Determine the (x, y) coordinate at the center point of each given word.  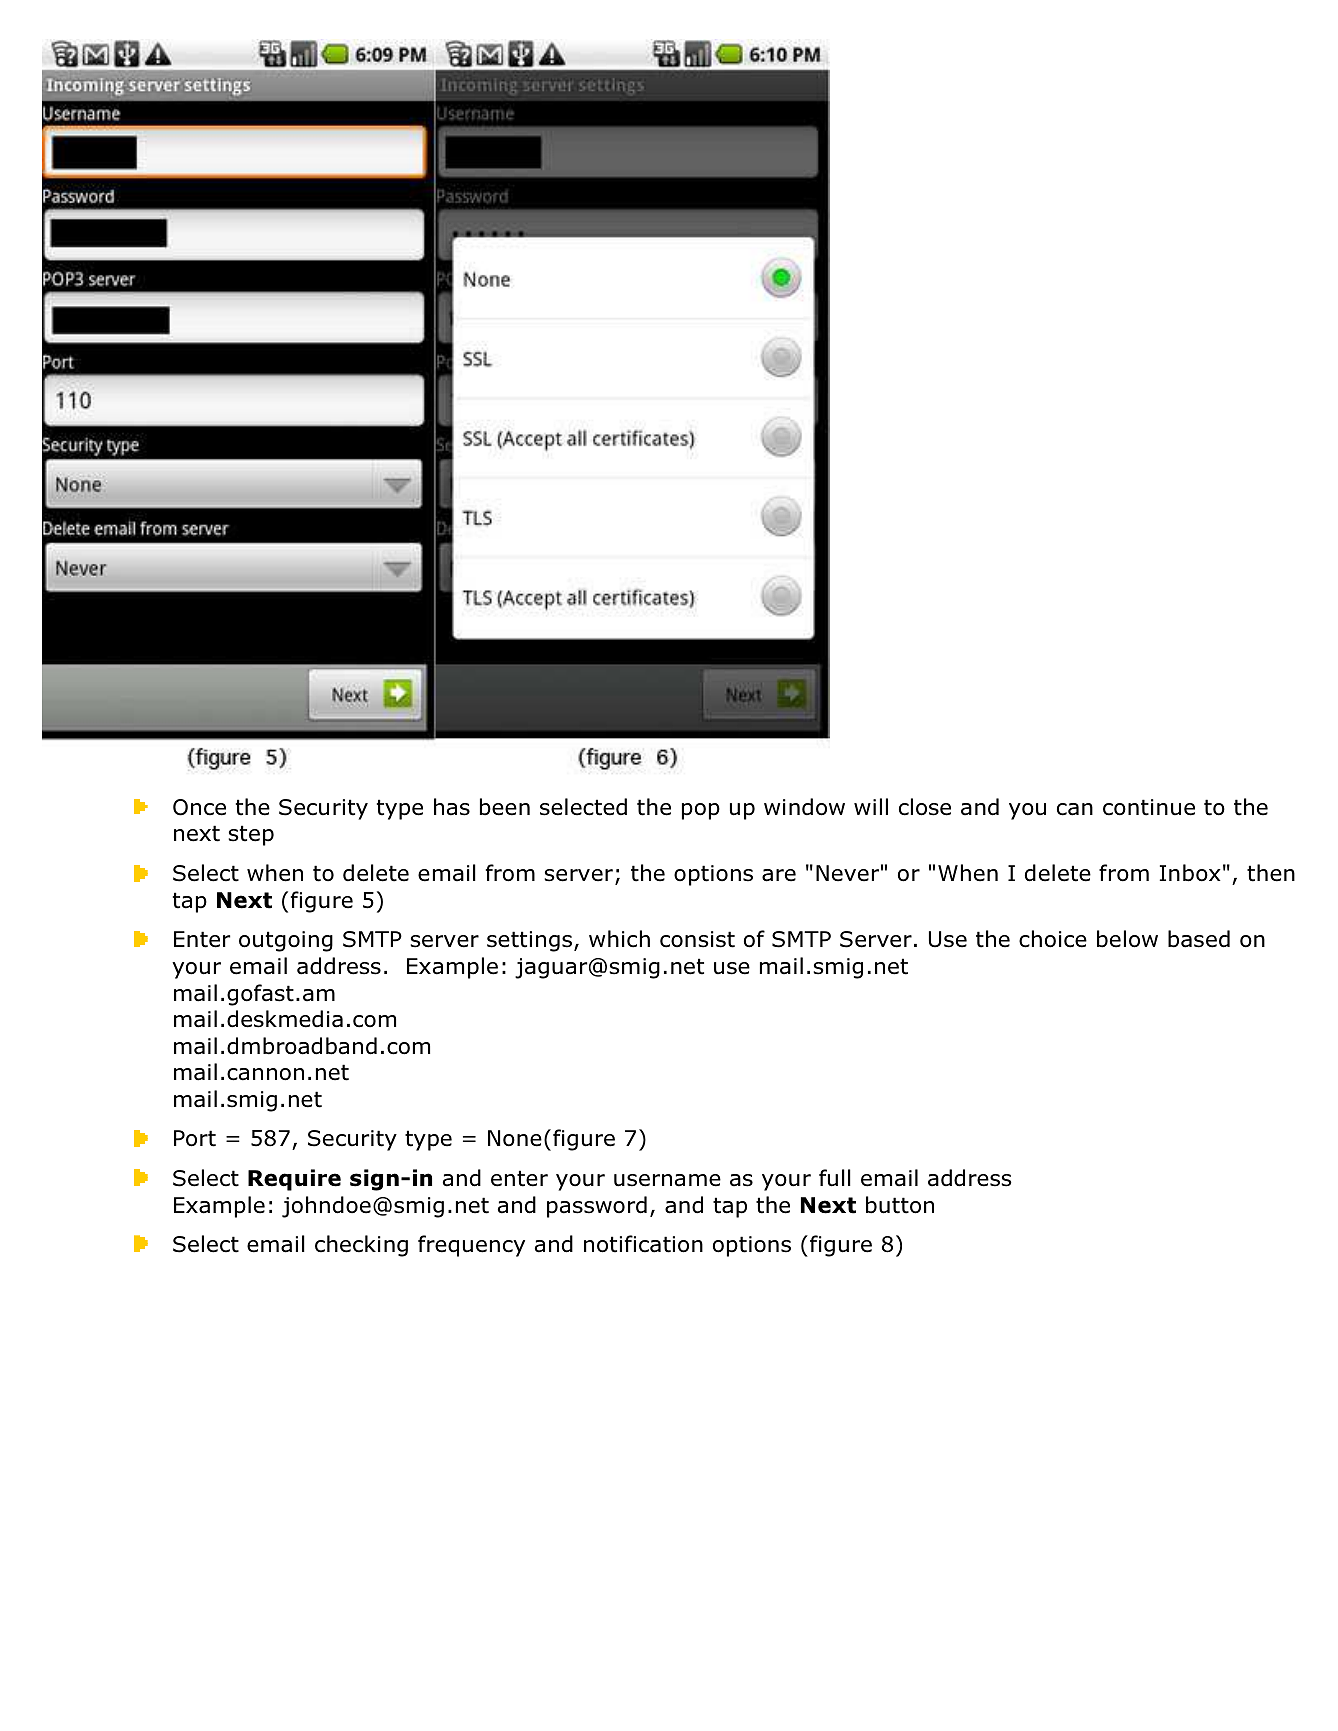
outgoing (286, 941)
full (835, 1178)
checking (361, 1246)
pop (701, 811)
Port (195, 1138)
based (1199, 939)
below (1127, 939)
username (667, 1180)
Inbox (1190, 873)
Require (294, 1180)
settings (531, 941)
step (251, 835)
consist (697, 939)
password (597, 1207)
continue (1149, 807)
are (779, 875)
